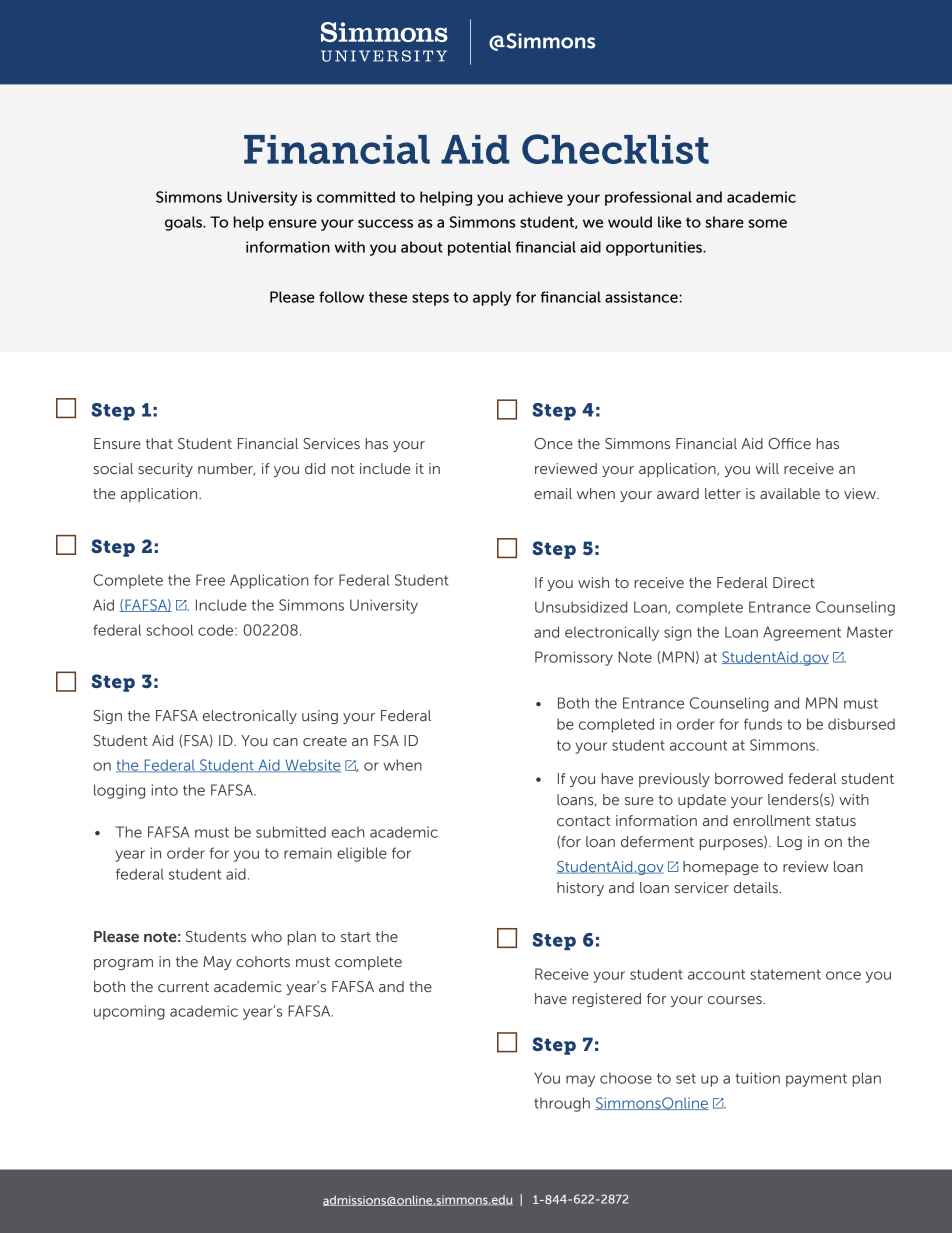 Image resolution: width=952 pixels, height=1233 pixels. I want to click on funds, so click(763, 724).
